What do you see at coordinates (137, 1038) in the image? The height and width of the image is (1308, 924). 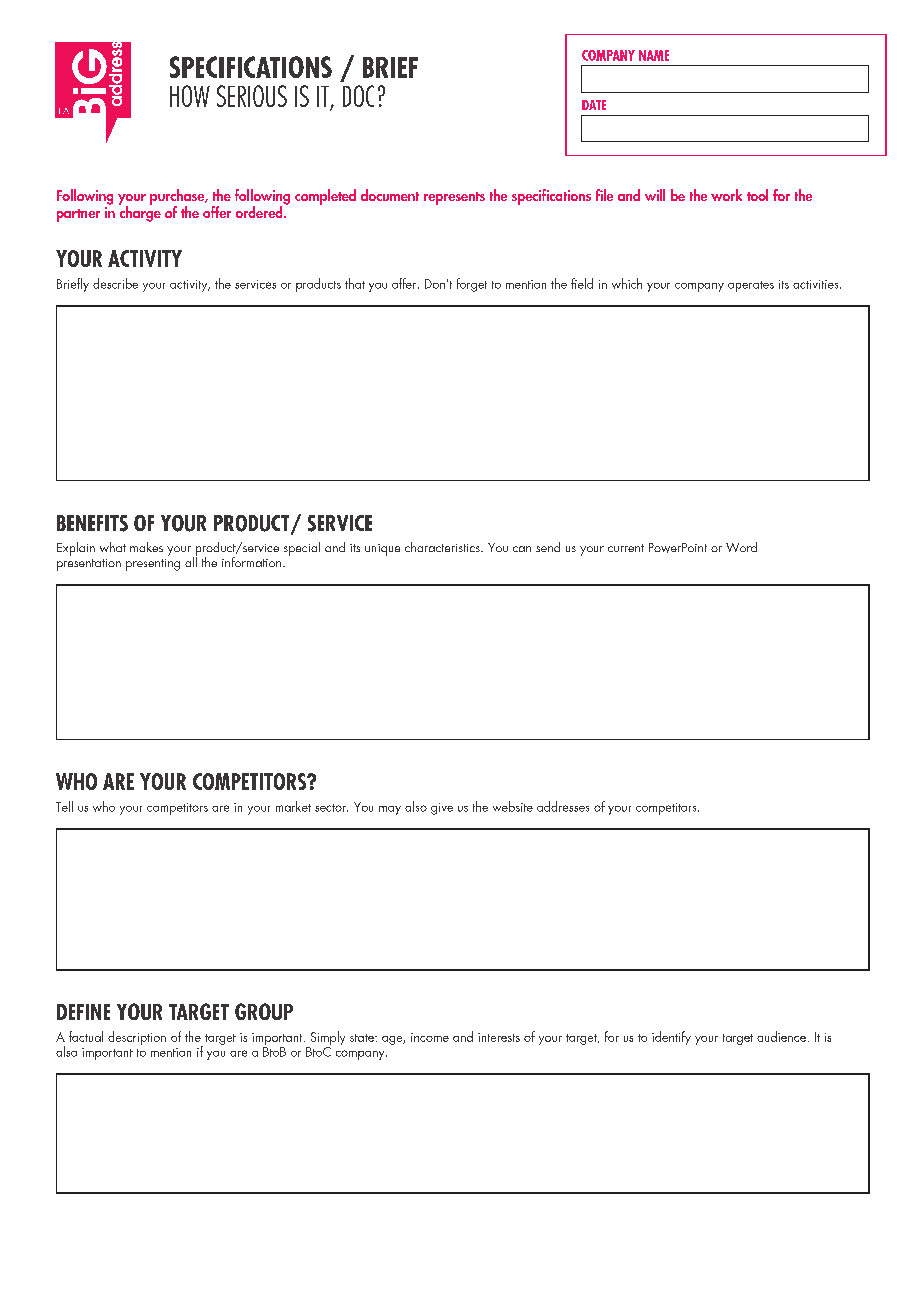 I see `description` at bounding box center [137, 1038].
